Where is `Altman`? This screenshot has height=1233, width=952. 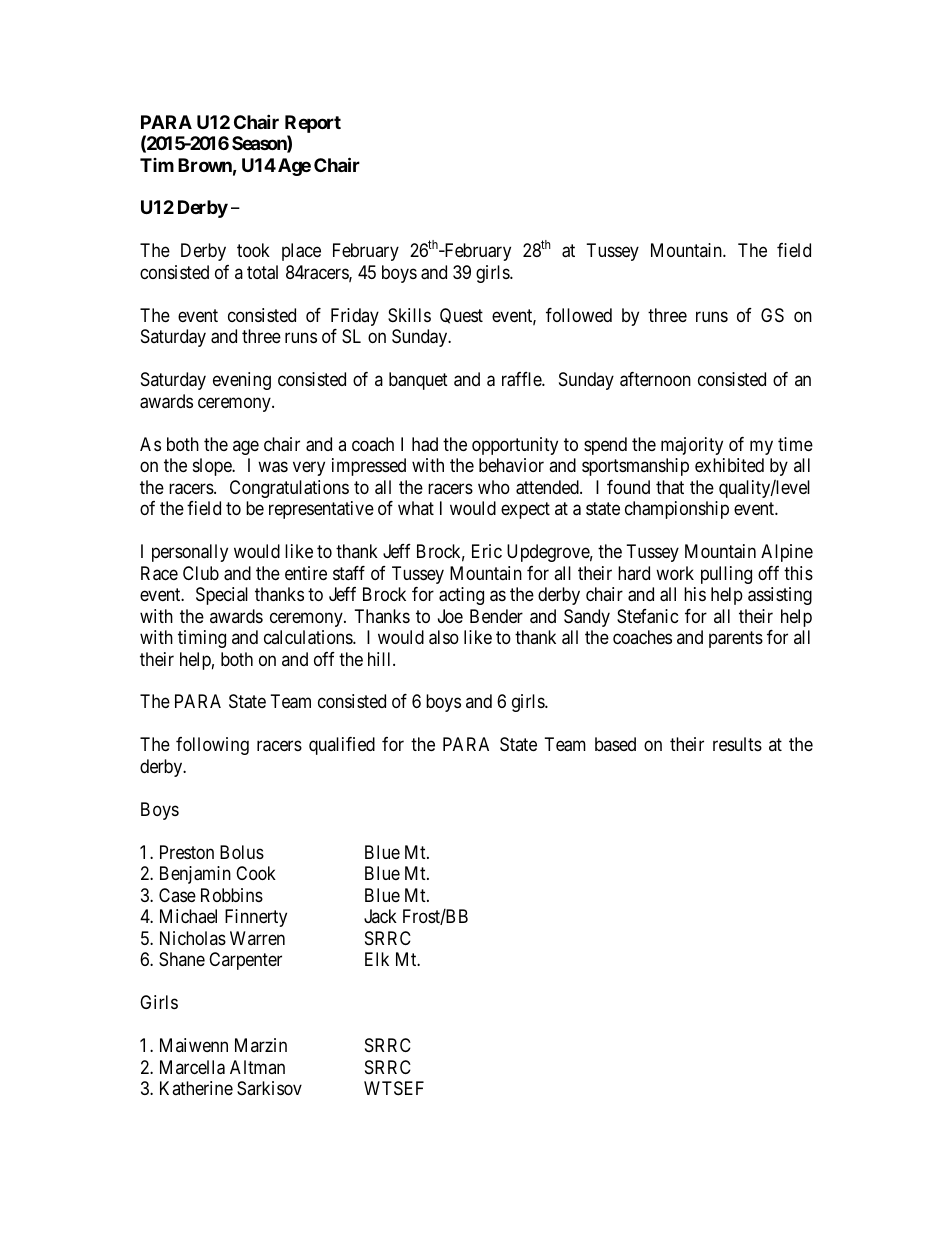 Altman is located at coordinates (257, 1067).
